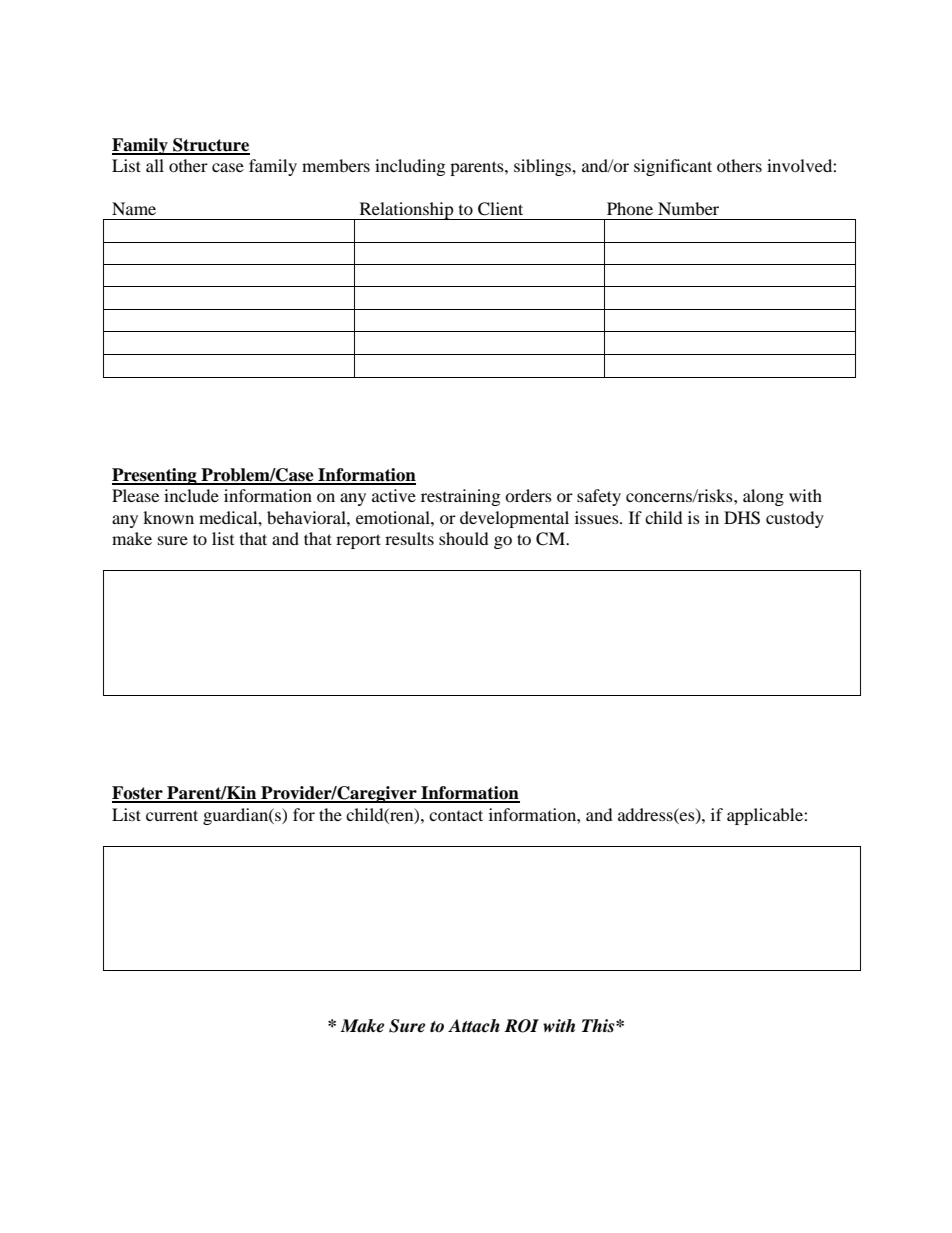 The image size is (952, 1233). What do you see at coordinates (763, 497) in the screenshot?
I see `along` at bounding box center [763, 497].
